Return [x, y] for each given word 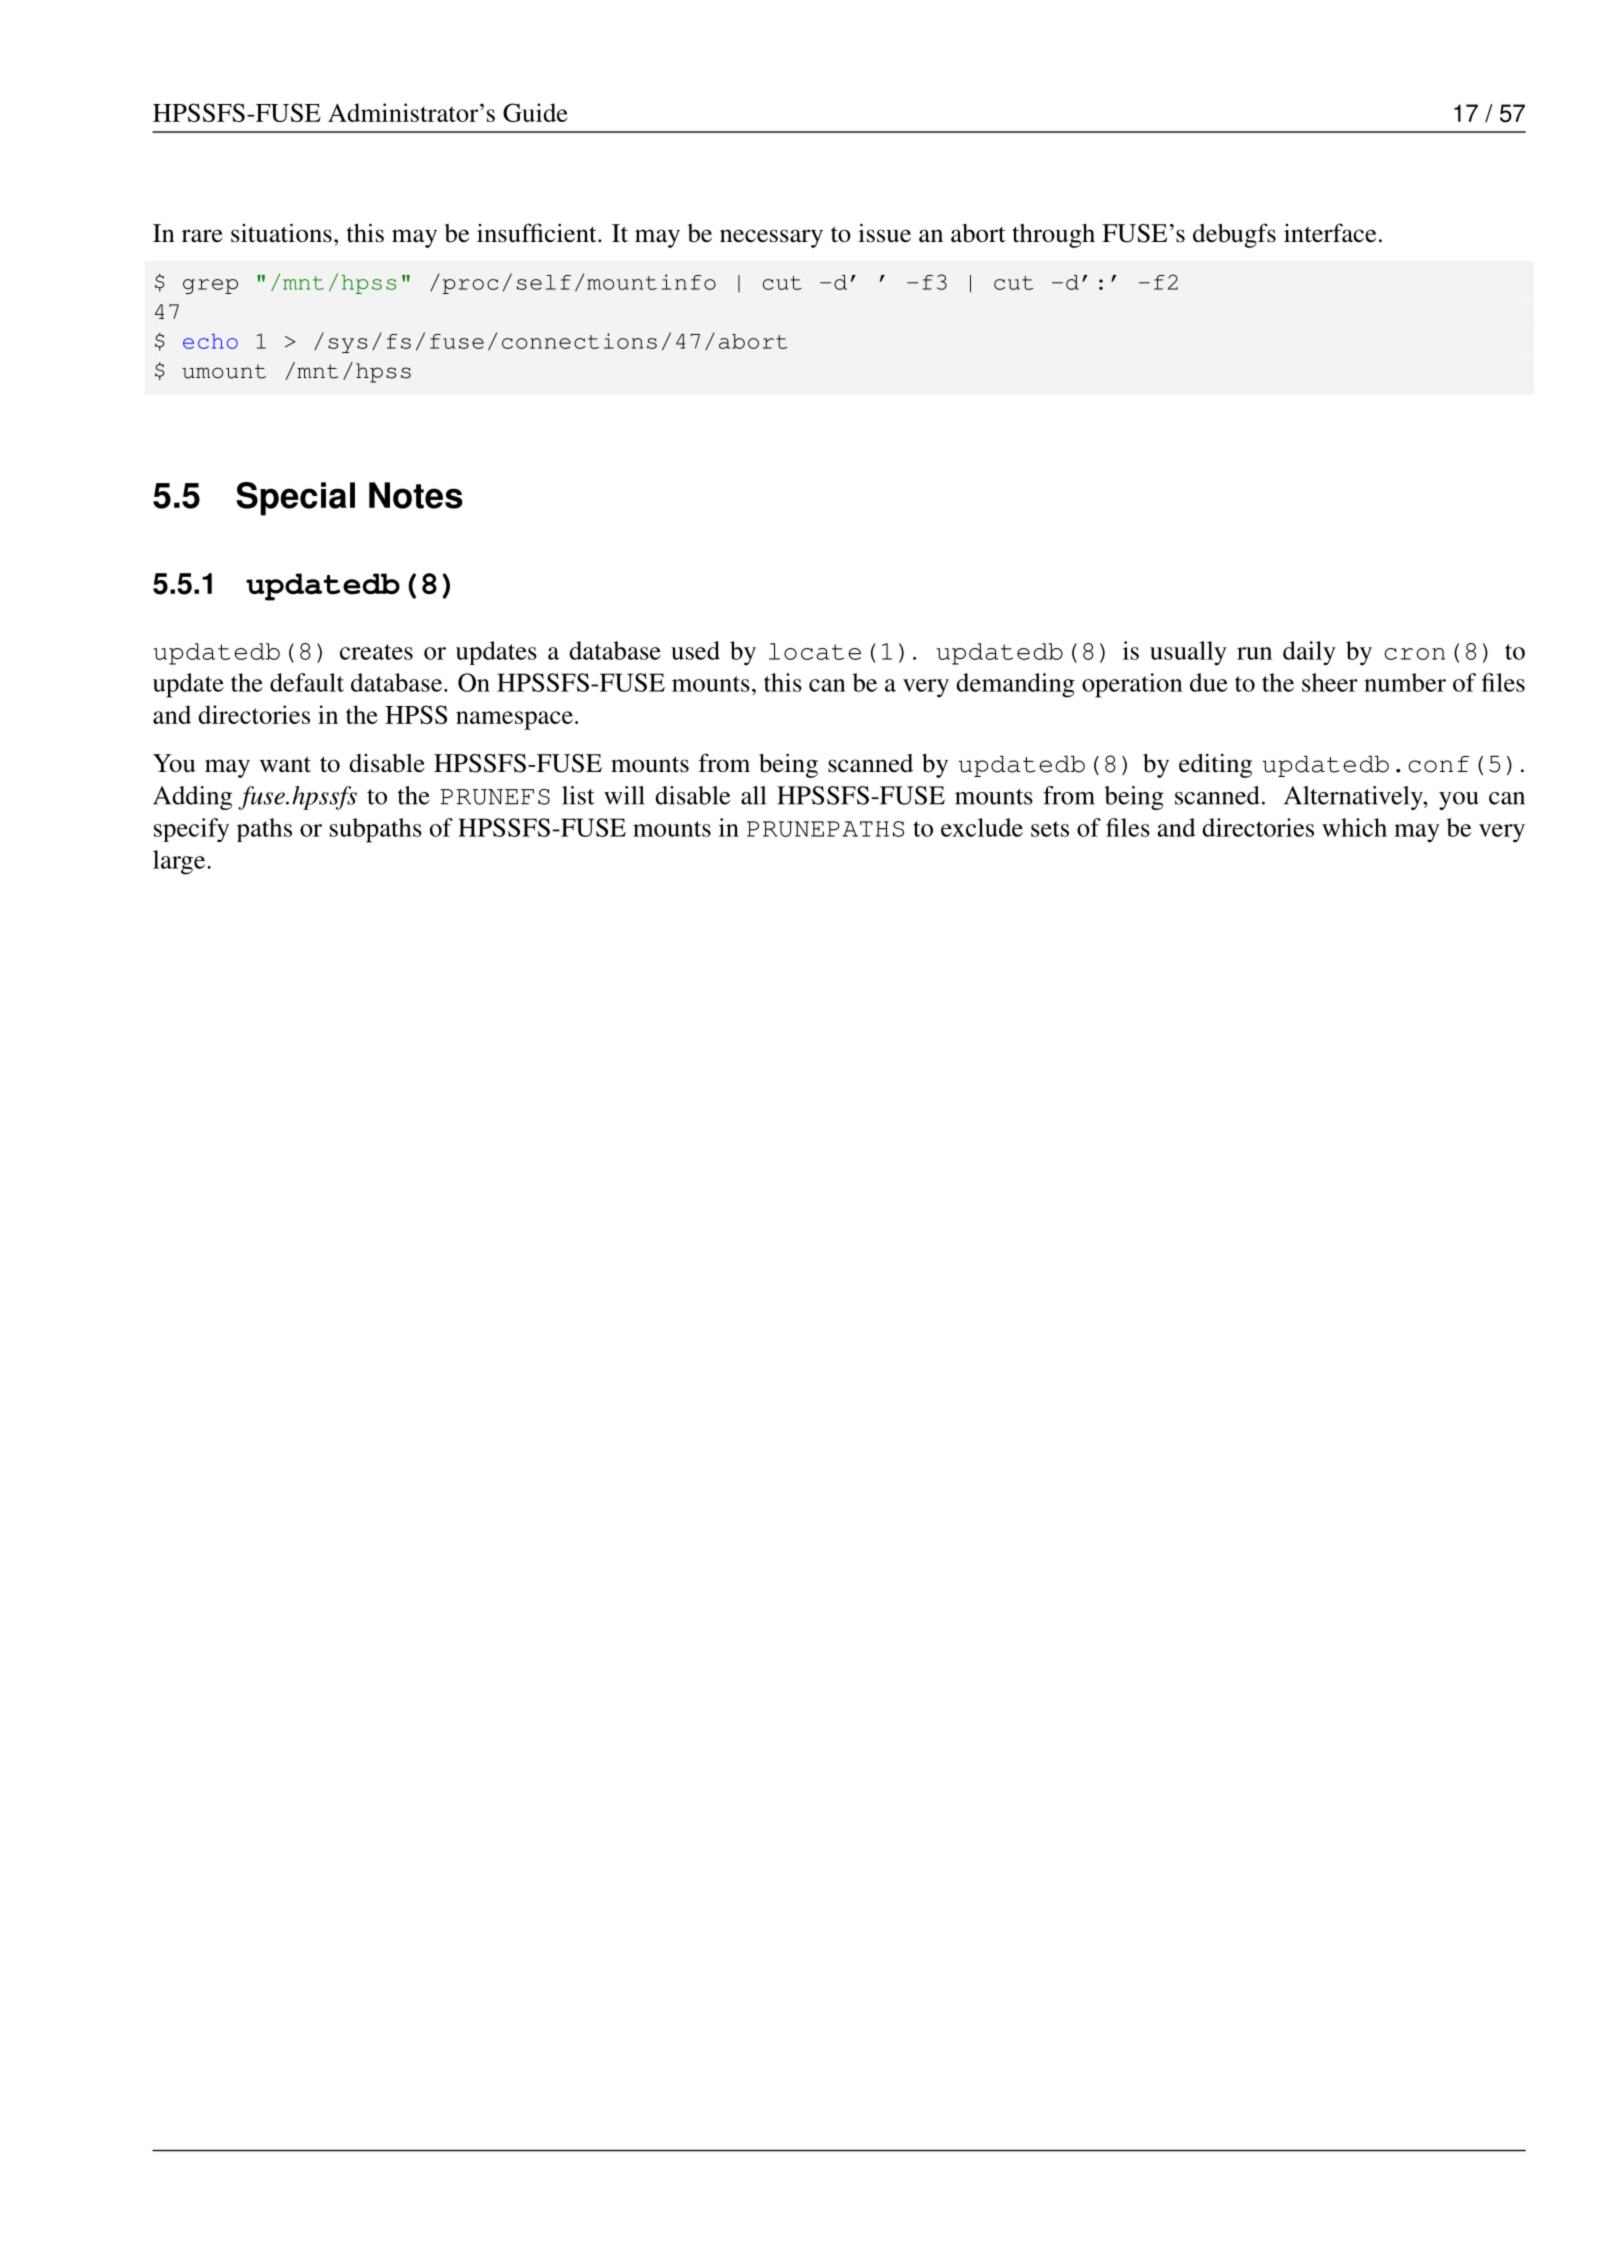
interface [1330, 233]
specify [191, 830]
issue [884, 233]
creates [376, 652]
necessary [771, 238]
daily [1309, 653]
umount [224, 371]
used [695, 650]
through [1053, 236]
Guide [535, 112]
